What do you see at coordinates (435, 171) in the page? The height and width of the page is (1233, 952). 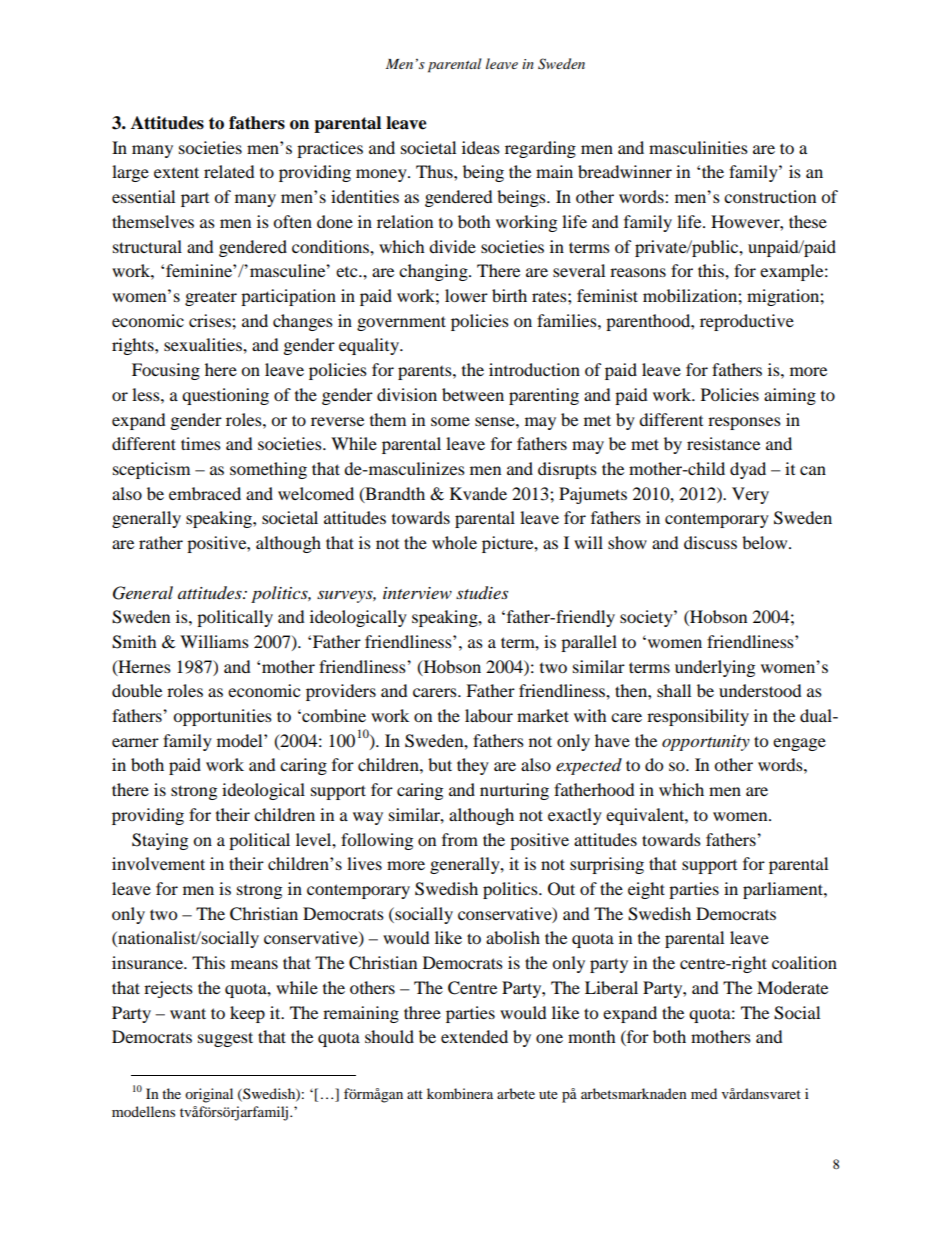 I see `Thus` at bounding box center [435, 171].
